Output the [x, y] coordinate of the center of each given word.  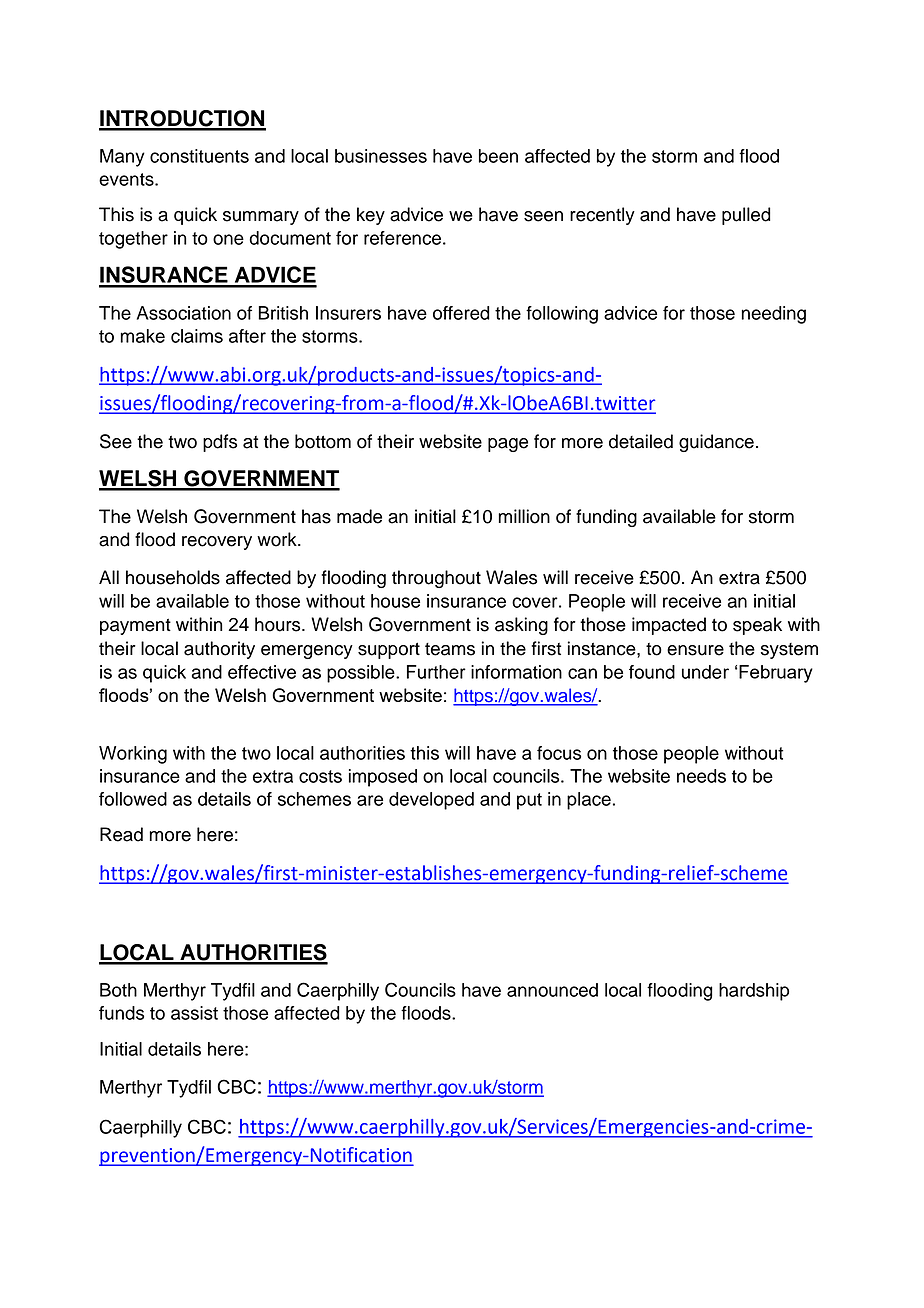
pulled [746, 216]
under [705, 672]
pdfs [220, 443]
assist [194, 1013]
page [508, 445]
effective [262, 672]
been [498, 156]
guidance [716, 443]
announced [552, 990]
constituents [199, 156]
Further [436, 672]
